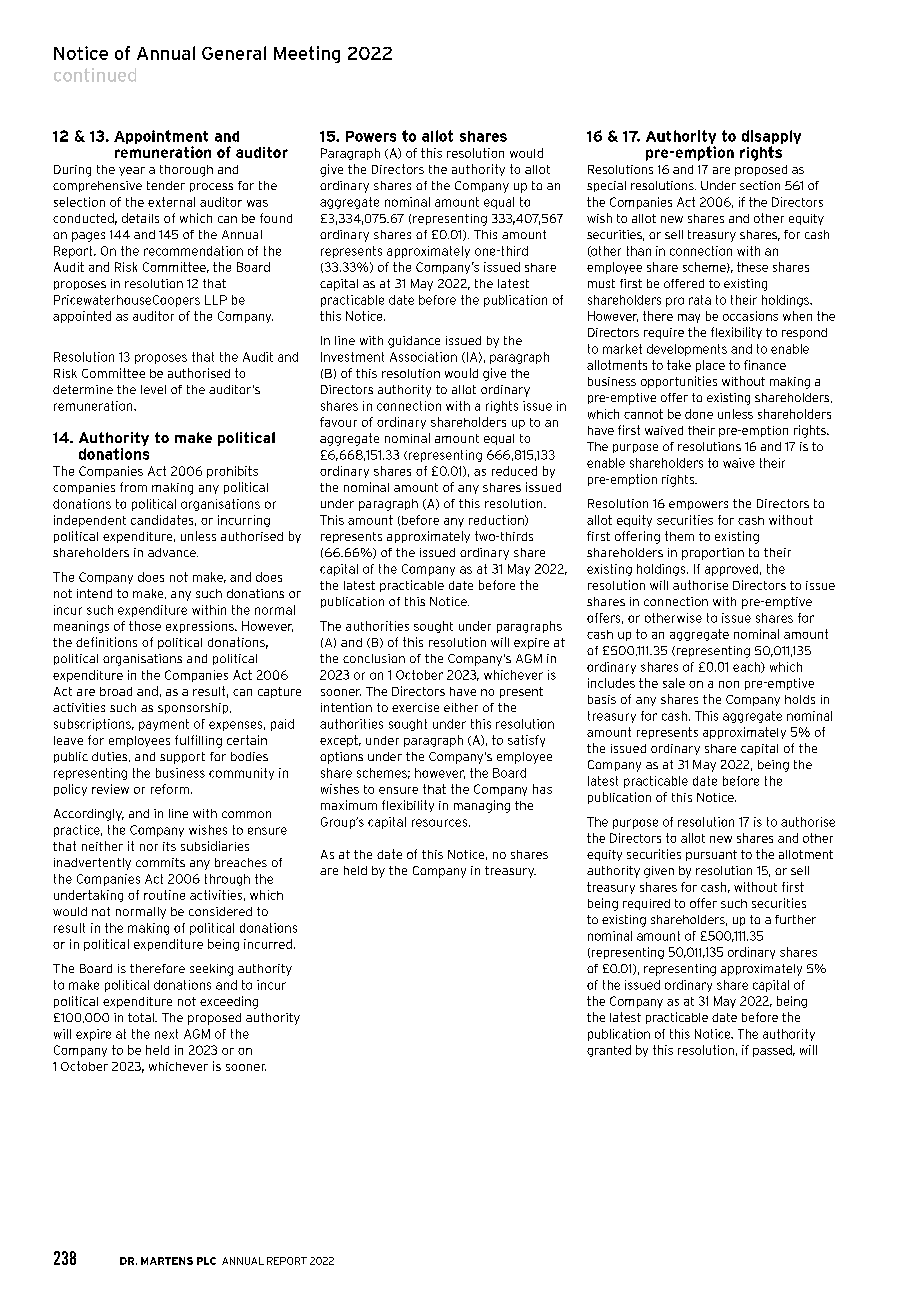 This screenshot has width=924, height=1308. Describe the element at coordinates (160, 862) in the screenshot. I see `commits` at that location.
